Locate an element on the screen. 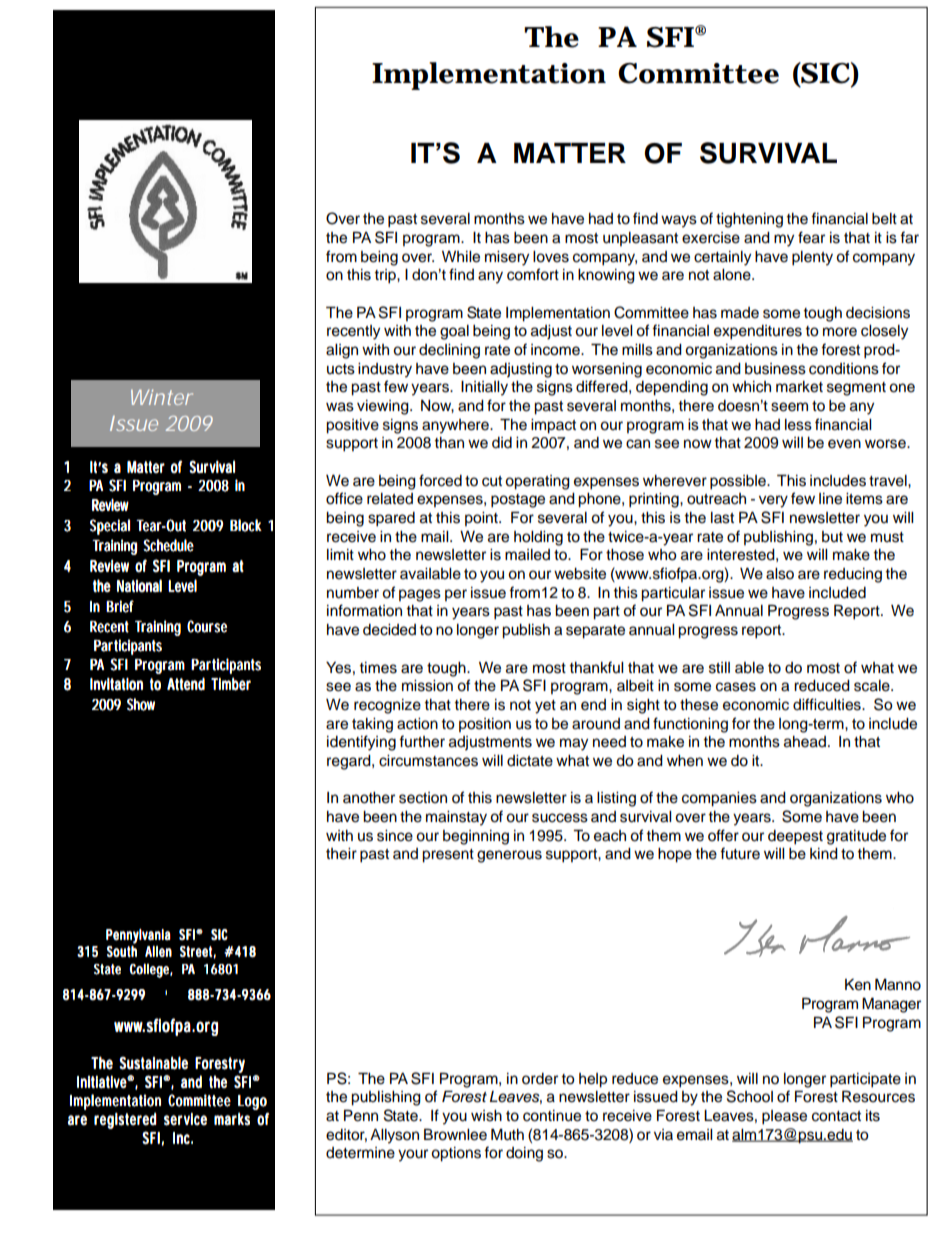  Allyson is located at coordinates (394, 1136).
